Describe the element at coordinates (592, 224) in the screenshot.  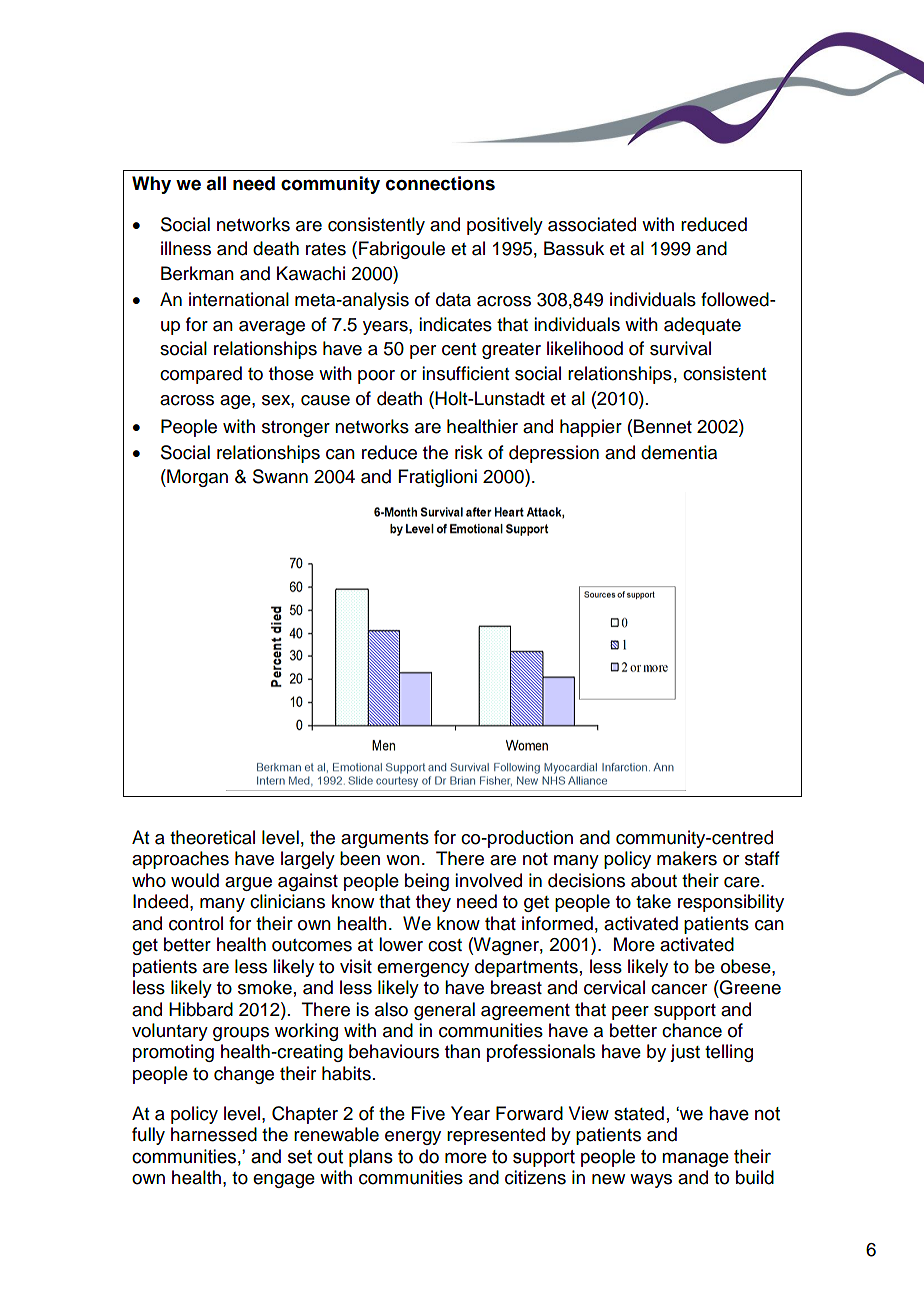
I see `associated` at that location.
